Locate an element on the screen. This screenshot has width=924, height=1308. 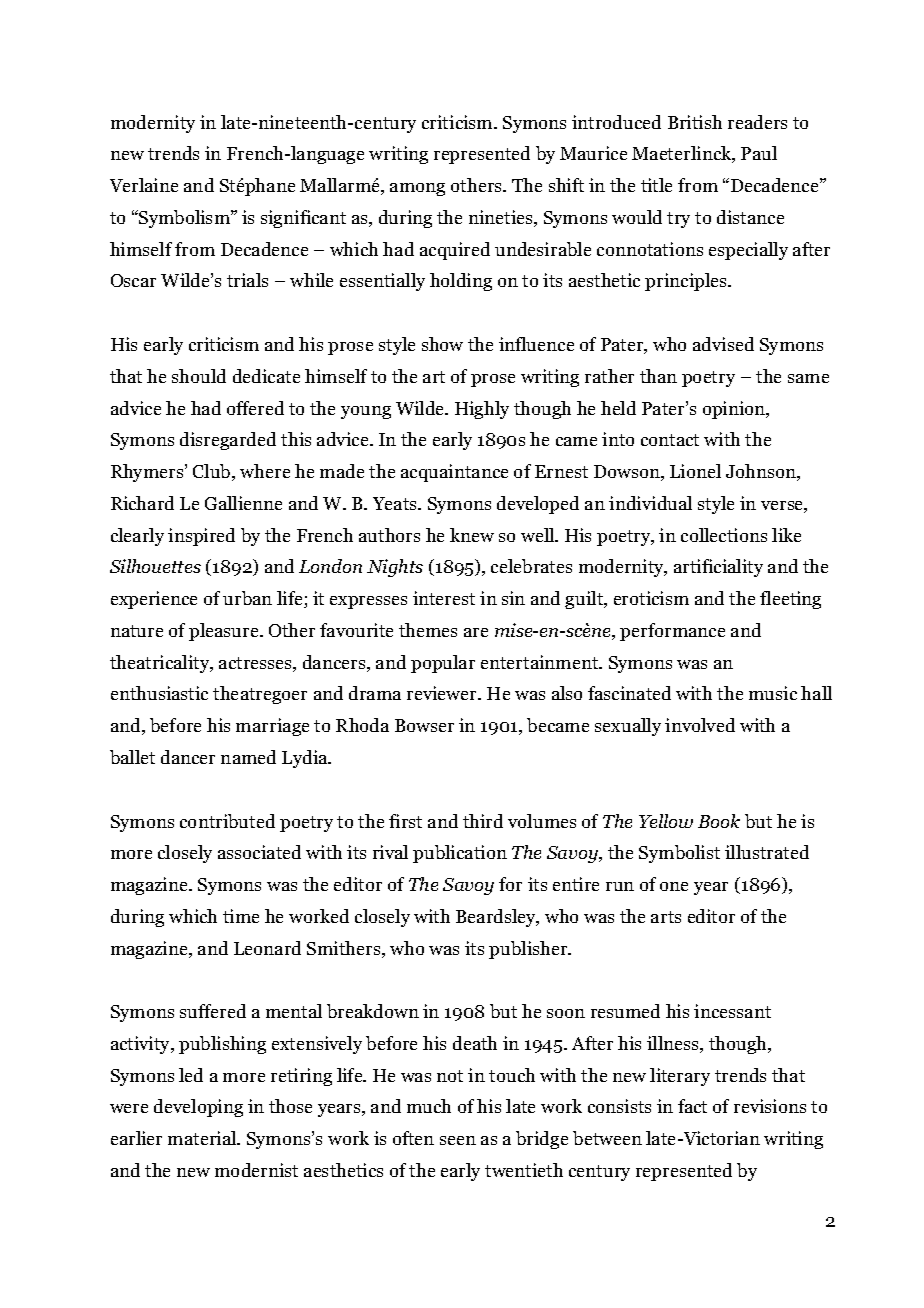
third is located at coordinates (483, 821).
